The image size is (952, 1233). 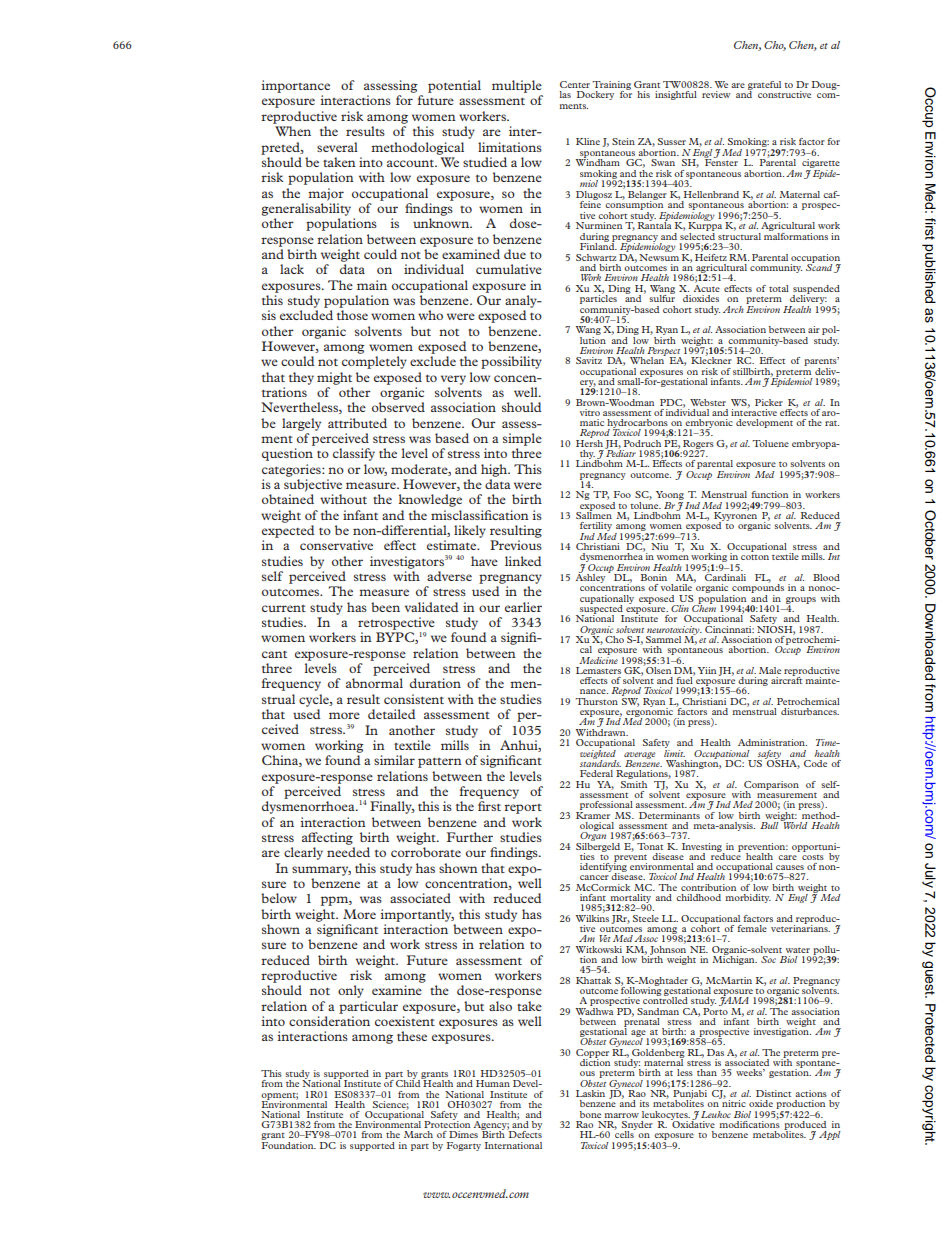 I want to click on Center, so click(x=575, y=84).
